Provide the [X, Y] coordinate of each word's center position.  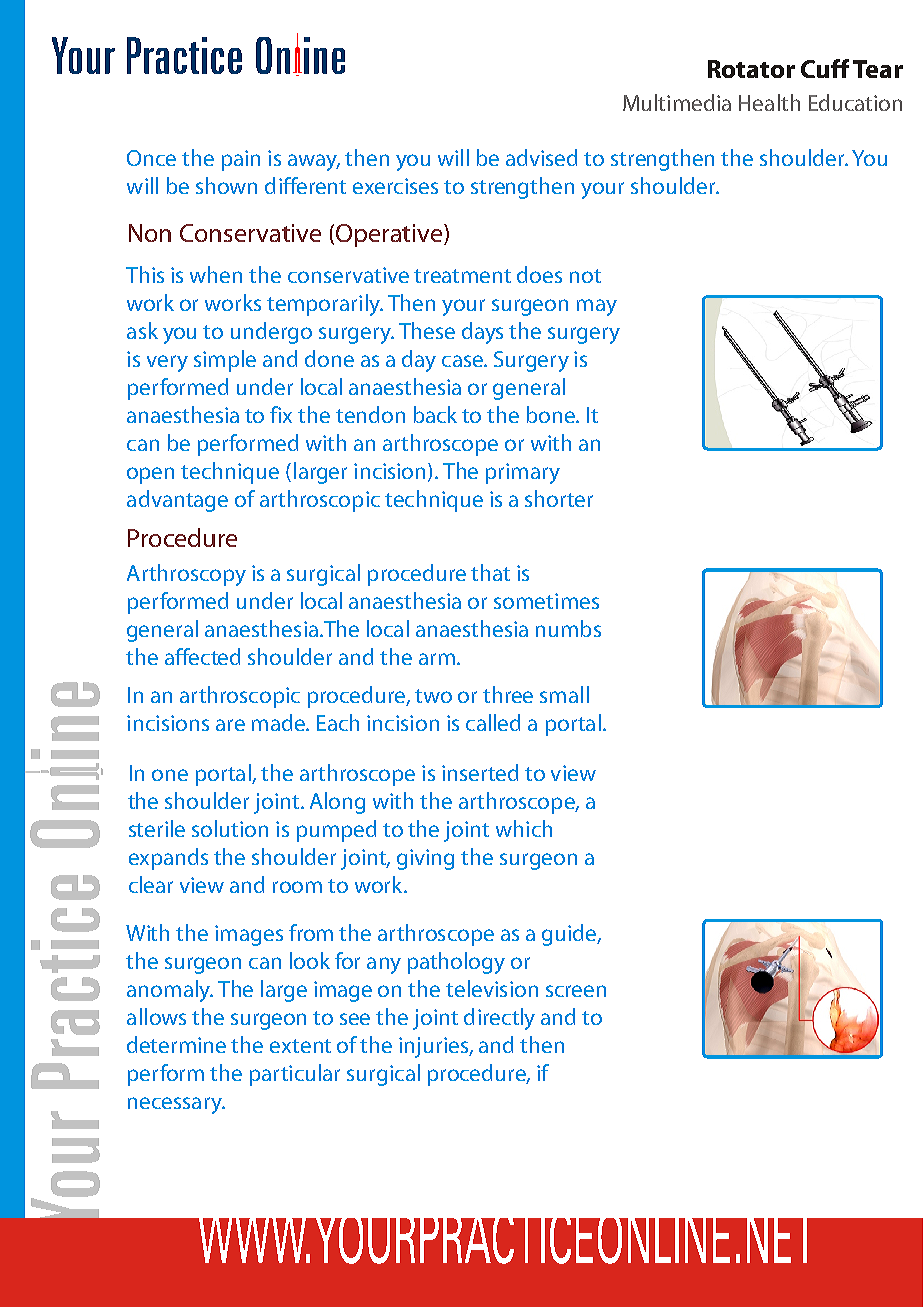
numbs [568, 628]
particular [295, 1075]
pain [241, 160]
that [490, 572]
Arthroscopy [186, 575]
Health [769, 102]
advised [541, 157]
